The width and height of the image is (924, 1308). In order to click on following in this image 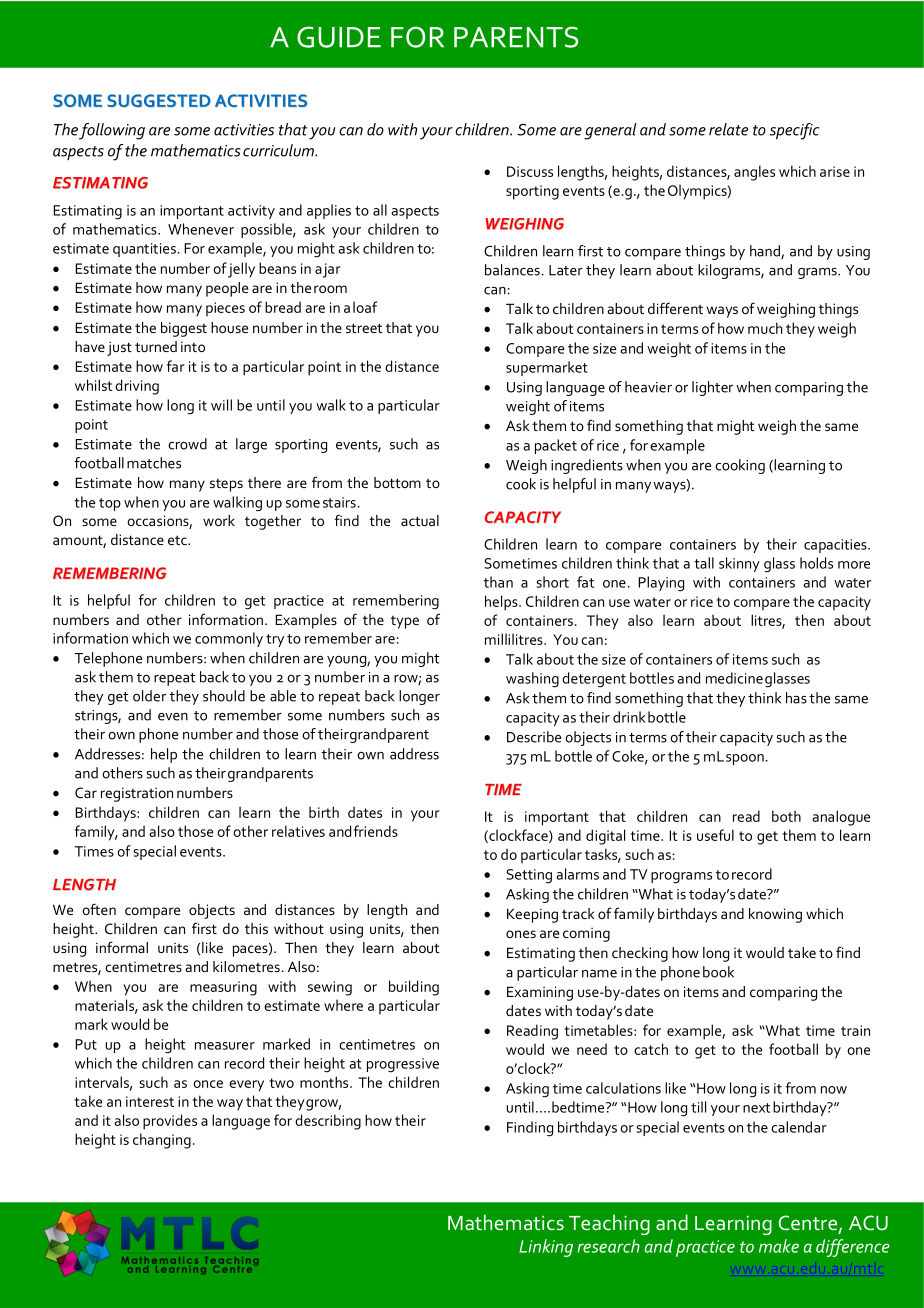, I will do `click(112, 131)`.
